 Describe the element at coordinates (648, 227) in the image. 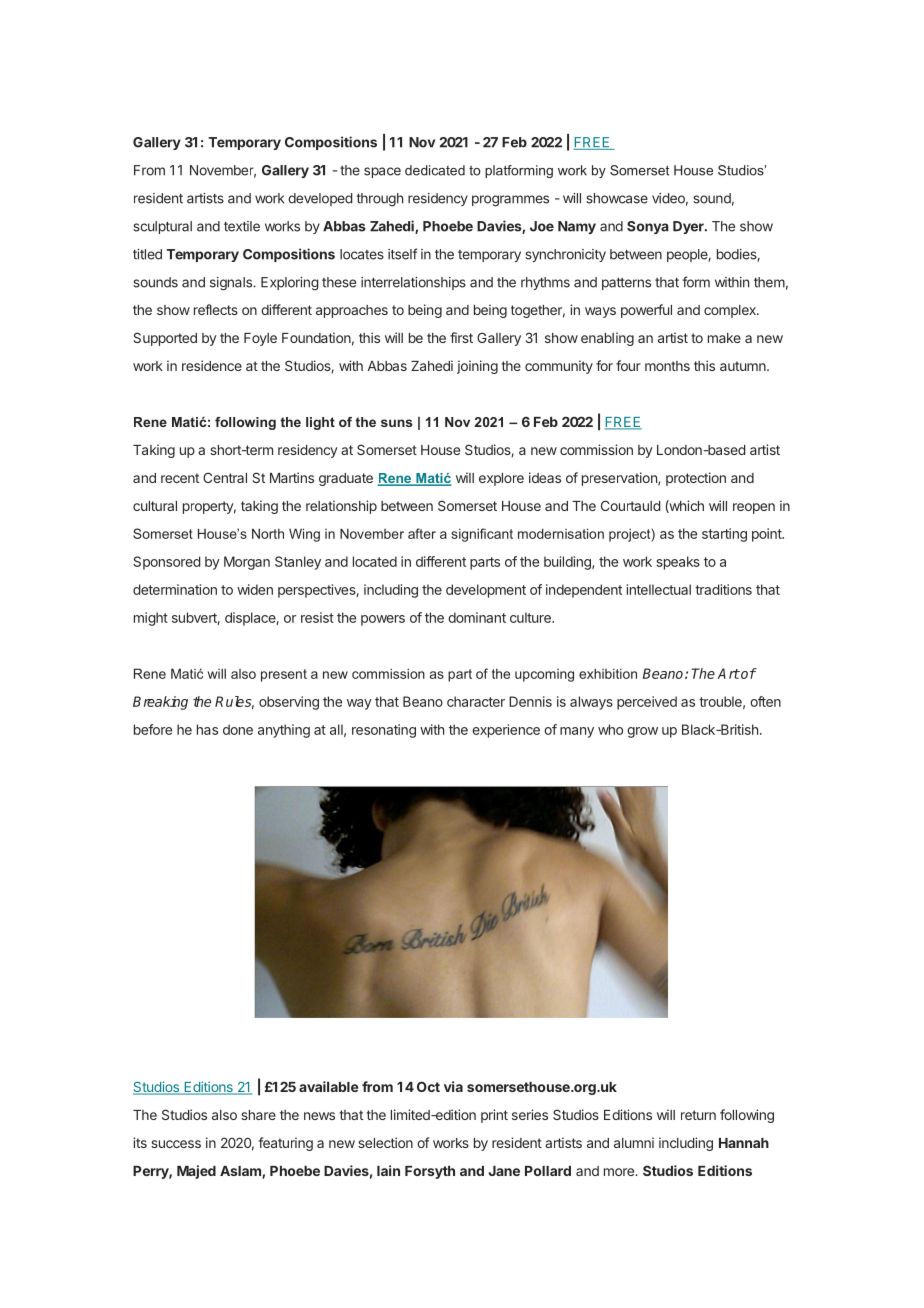

I see `Sonya` at that location.
